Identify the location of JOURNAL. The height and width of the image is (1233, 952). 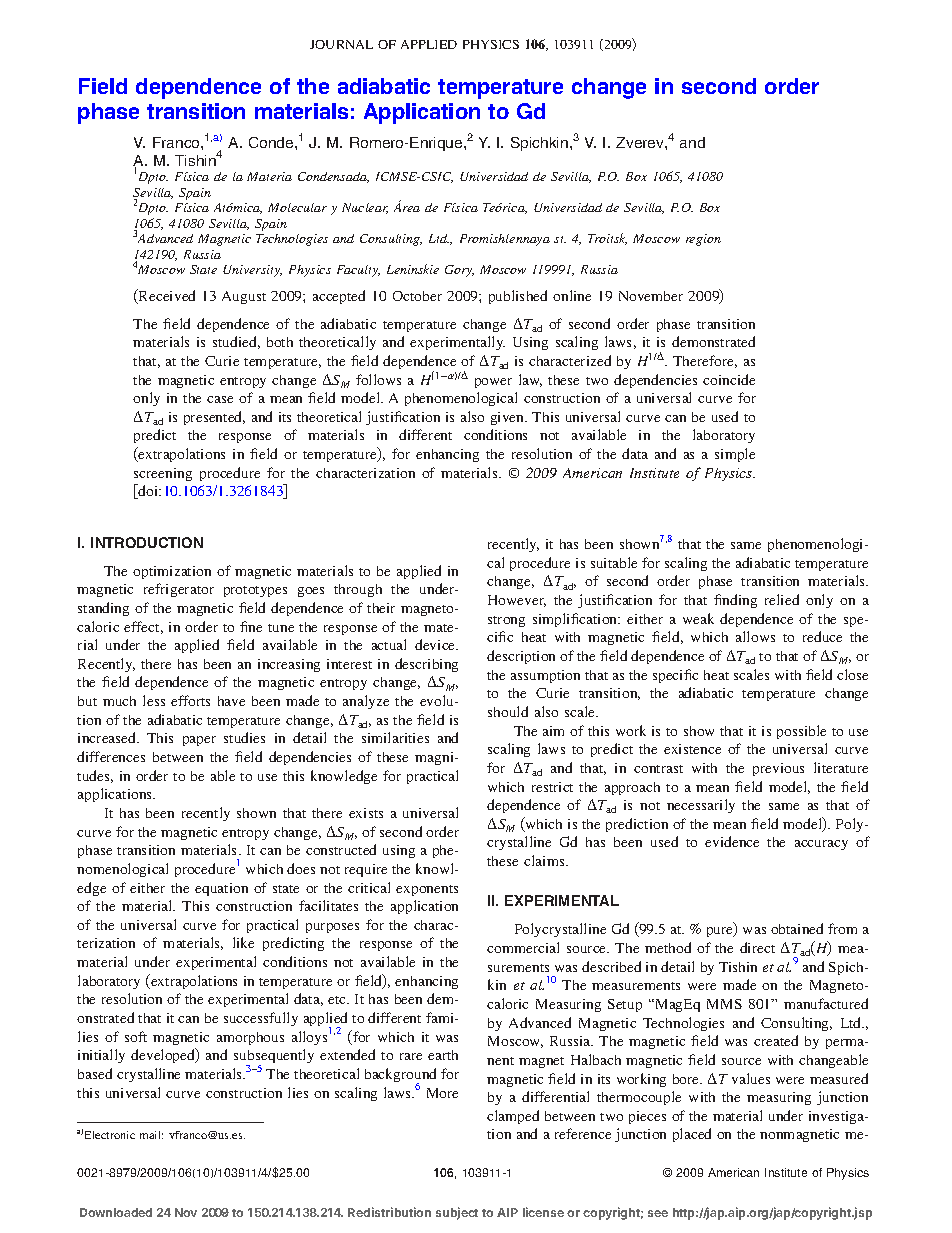
(341, 44).
